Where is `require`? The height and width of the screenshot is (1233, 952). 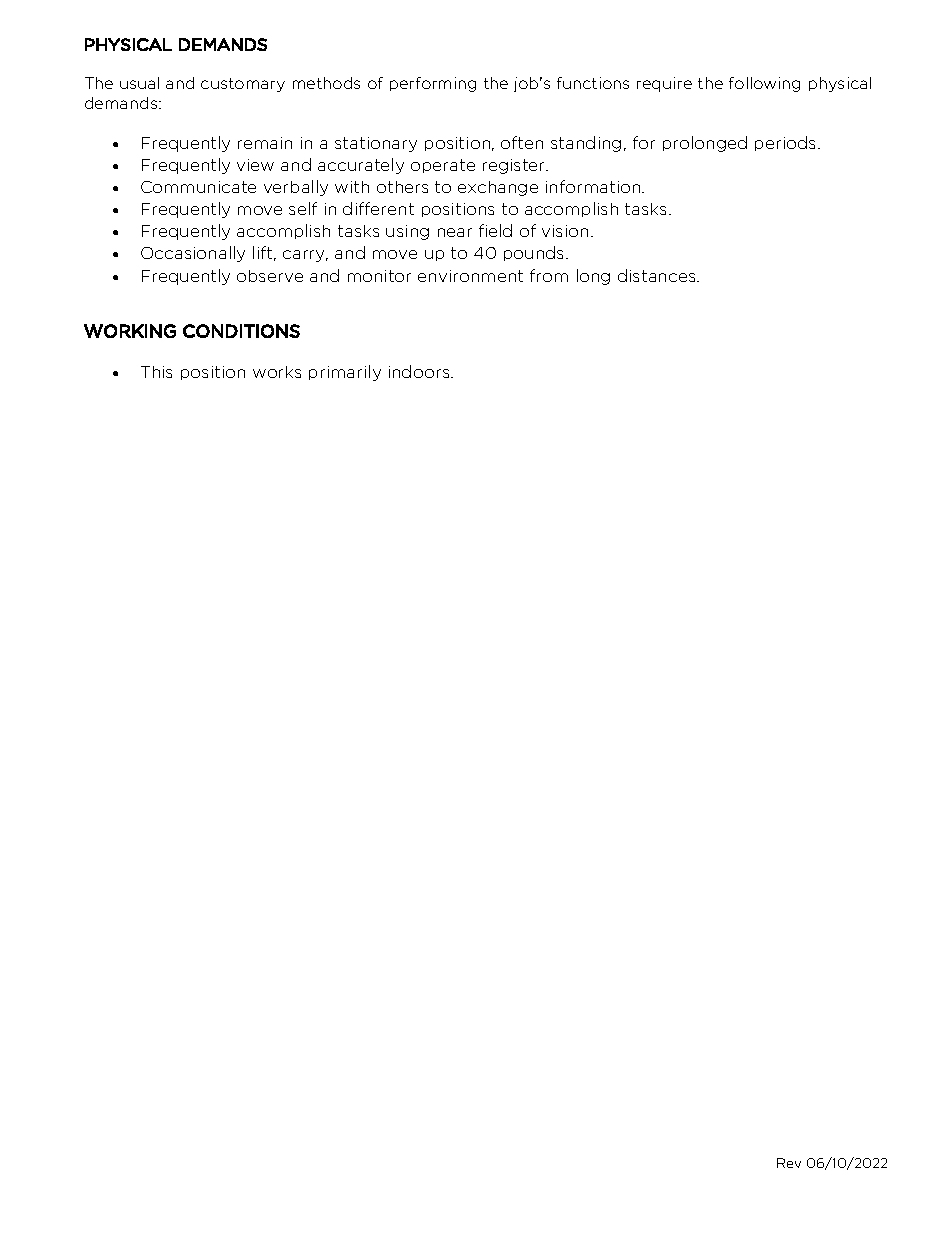 require is located at coordinates (664, 84).
